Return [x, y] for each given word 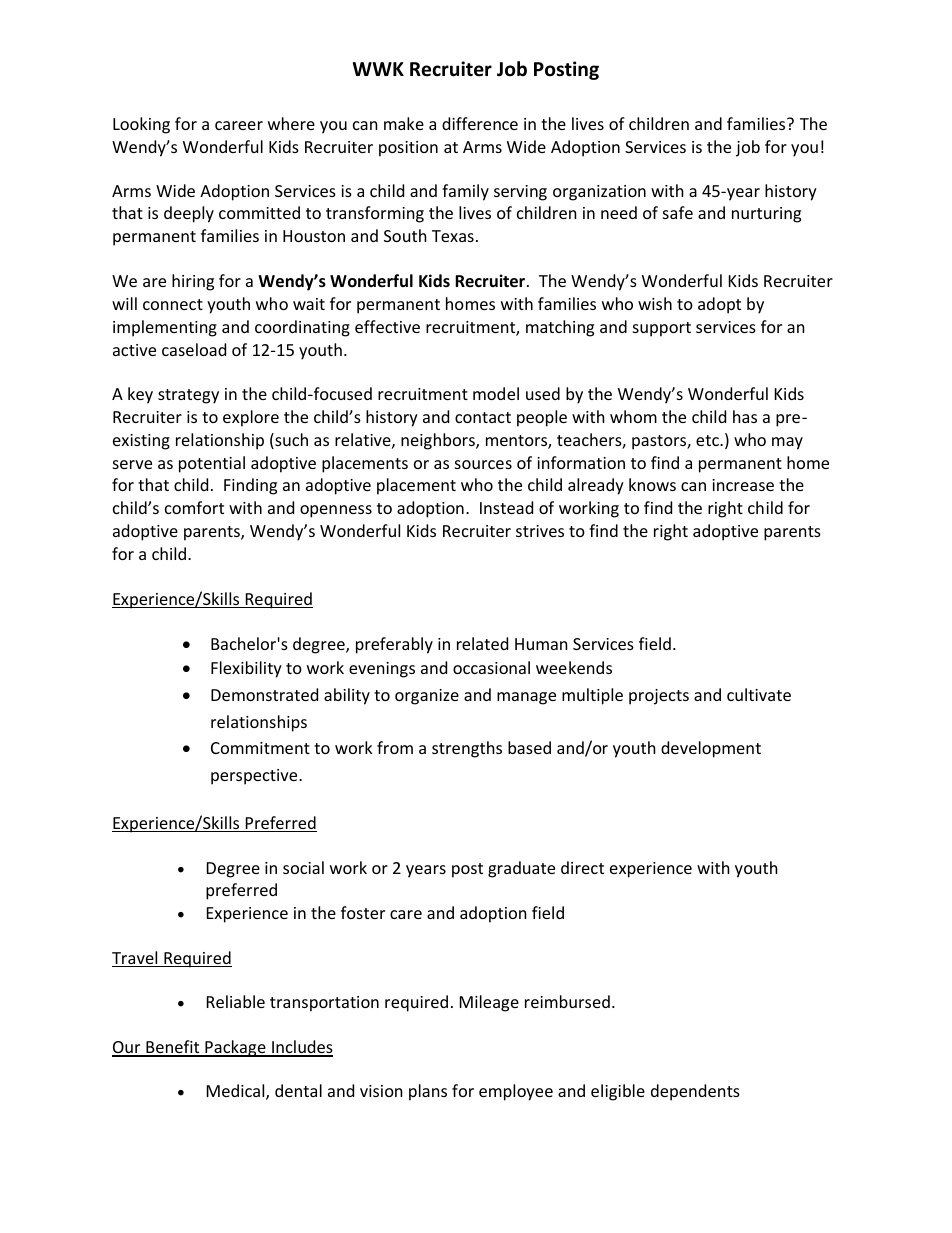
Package [235, 1048]
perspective [255, 777]
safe [678, 212]
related [482, 643]
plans [428, 1092]
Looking [141, 125]
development [711, 749]
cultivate [759, 694]
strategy [188, 396]
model [496, 393]
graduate [521, 869]
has [745, 416]
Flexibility [246, 669]
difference [480, 123]
